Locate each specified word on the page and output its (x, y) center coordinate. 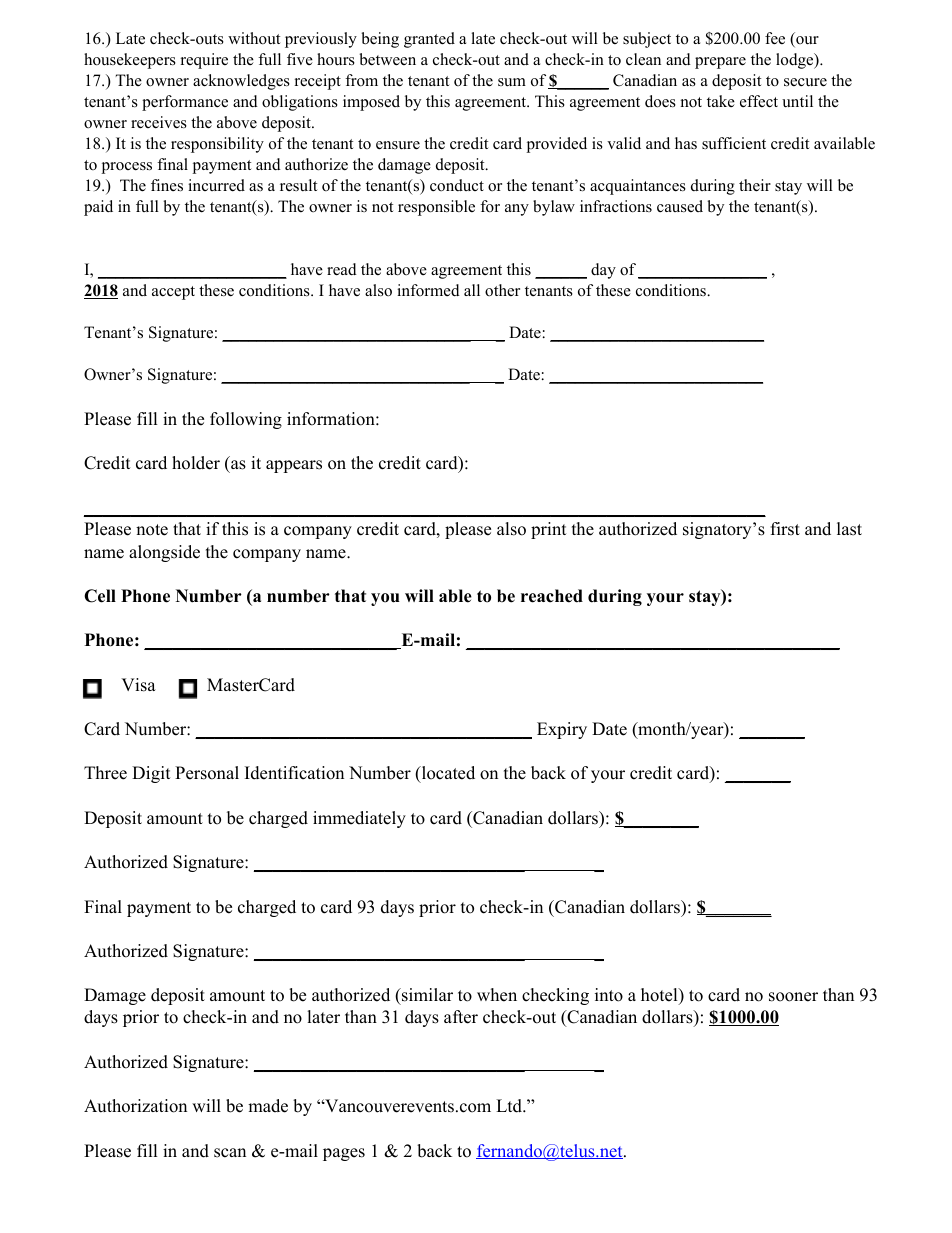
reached (552, 596)
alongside (164, 553)
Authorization (135, 1106)
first (785, 529)
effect (759, 101)
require (204, 61)
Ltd (510, 1106)
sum (512, 82)
